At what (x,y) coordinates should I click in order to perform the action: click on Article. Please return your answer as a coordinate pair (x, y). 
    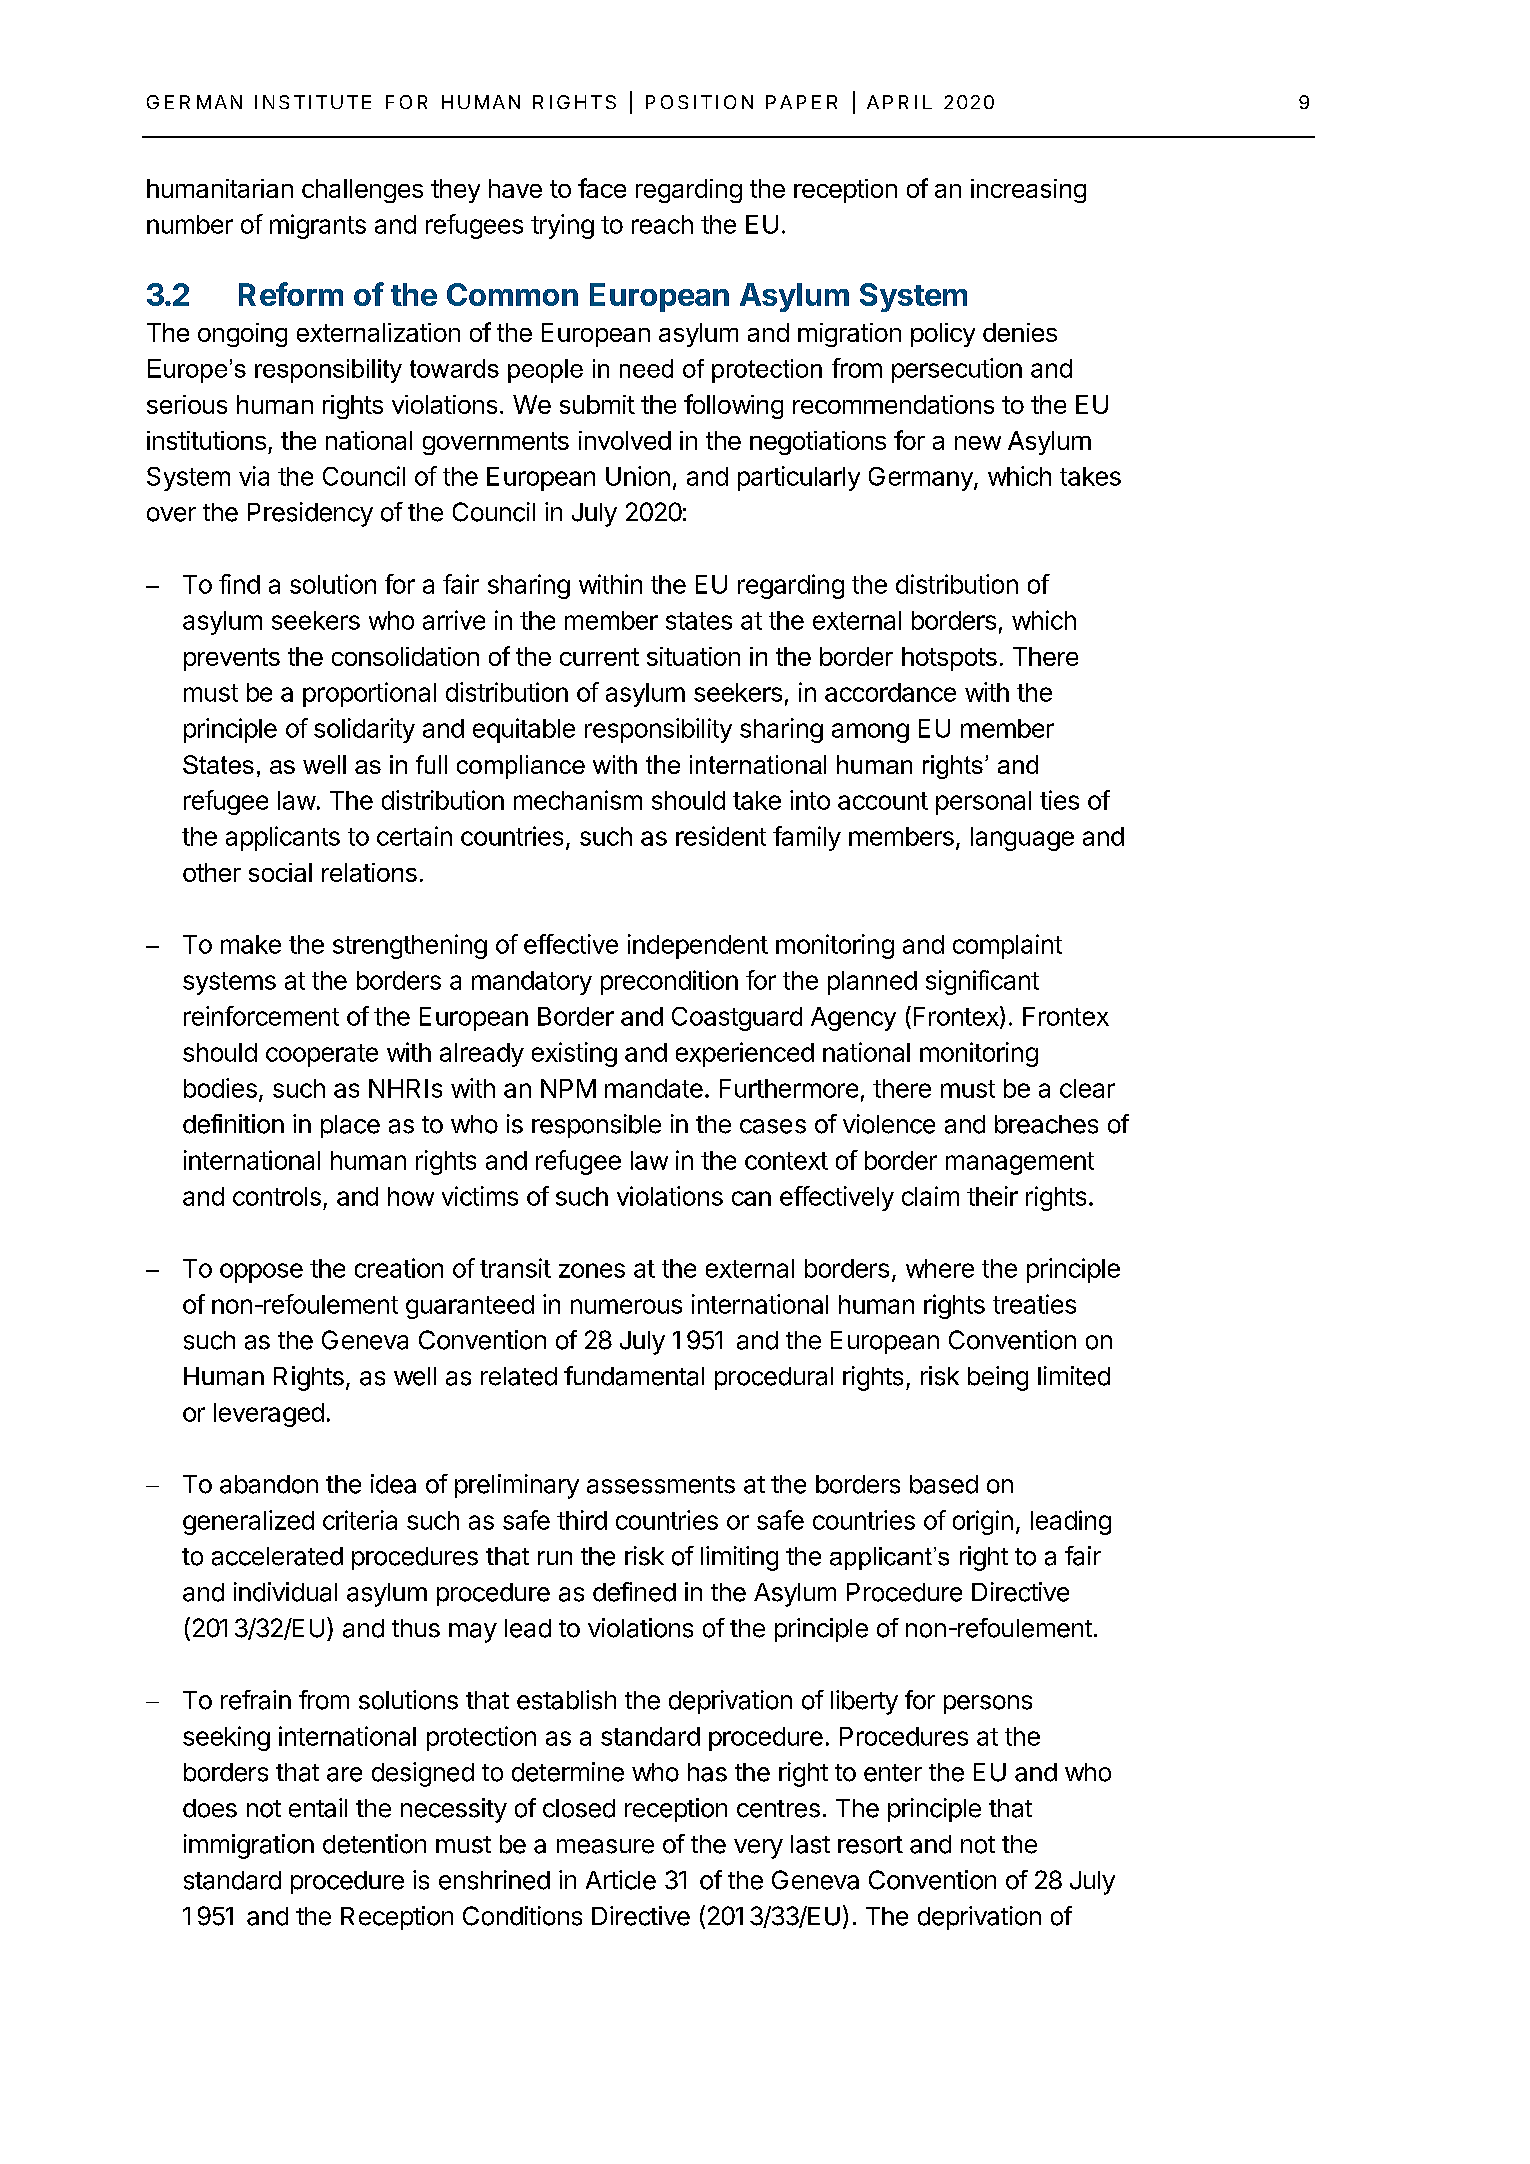
    Looking at the image, I should click on (621, 1880).
